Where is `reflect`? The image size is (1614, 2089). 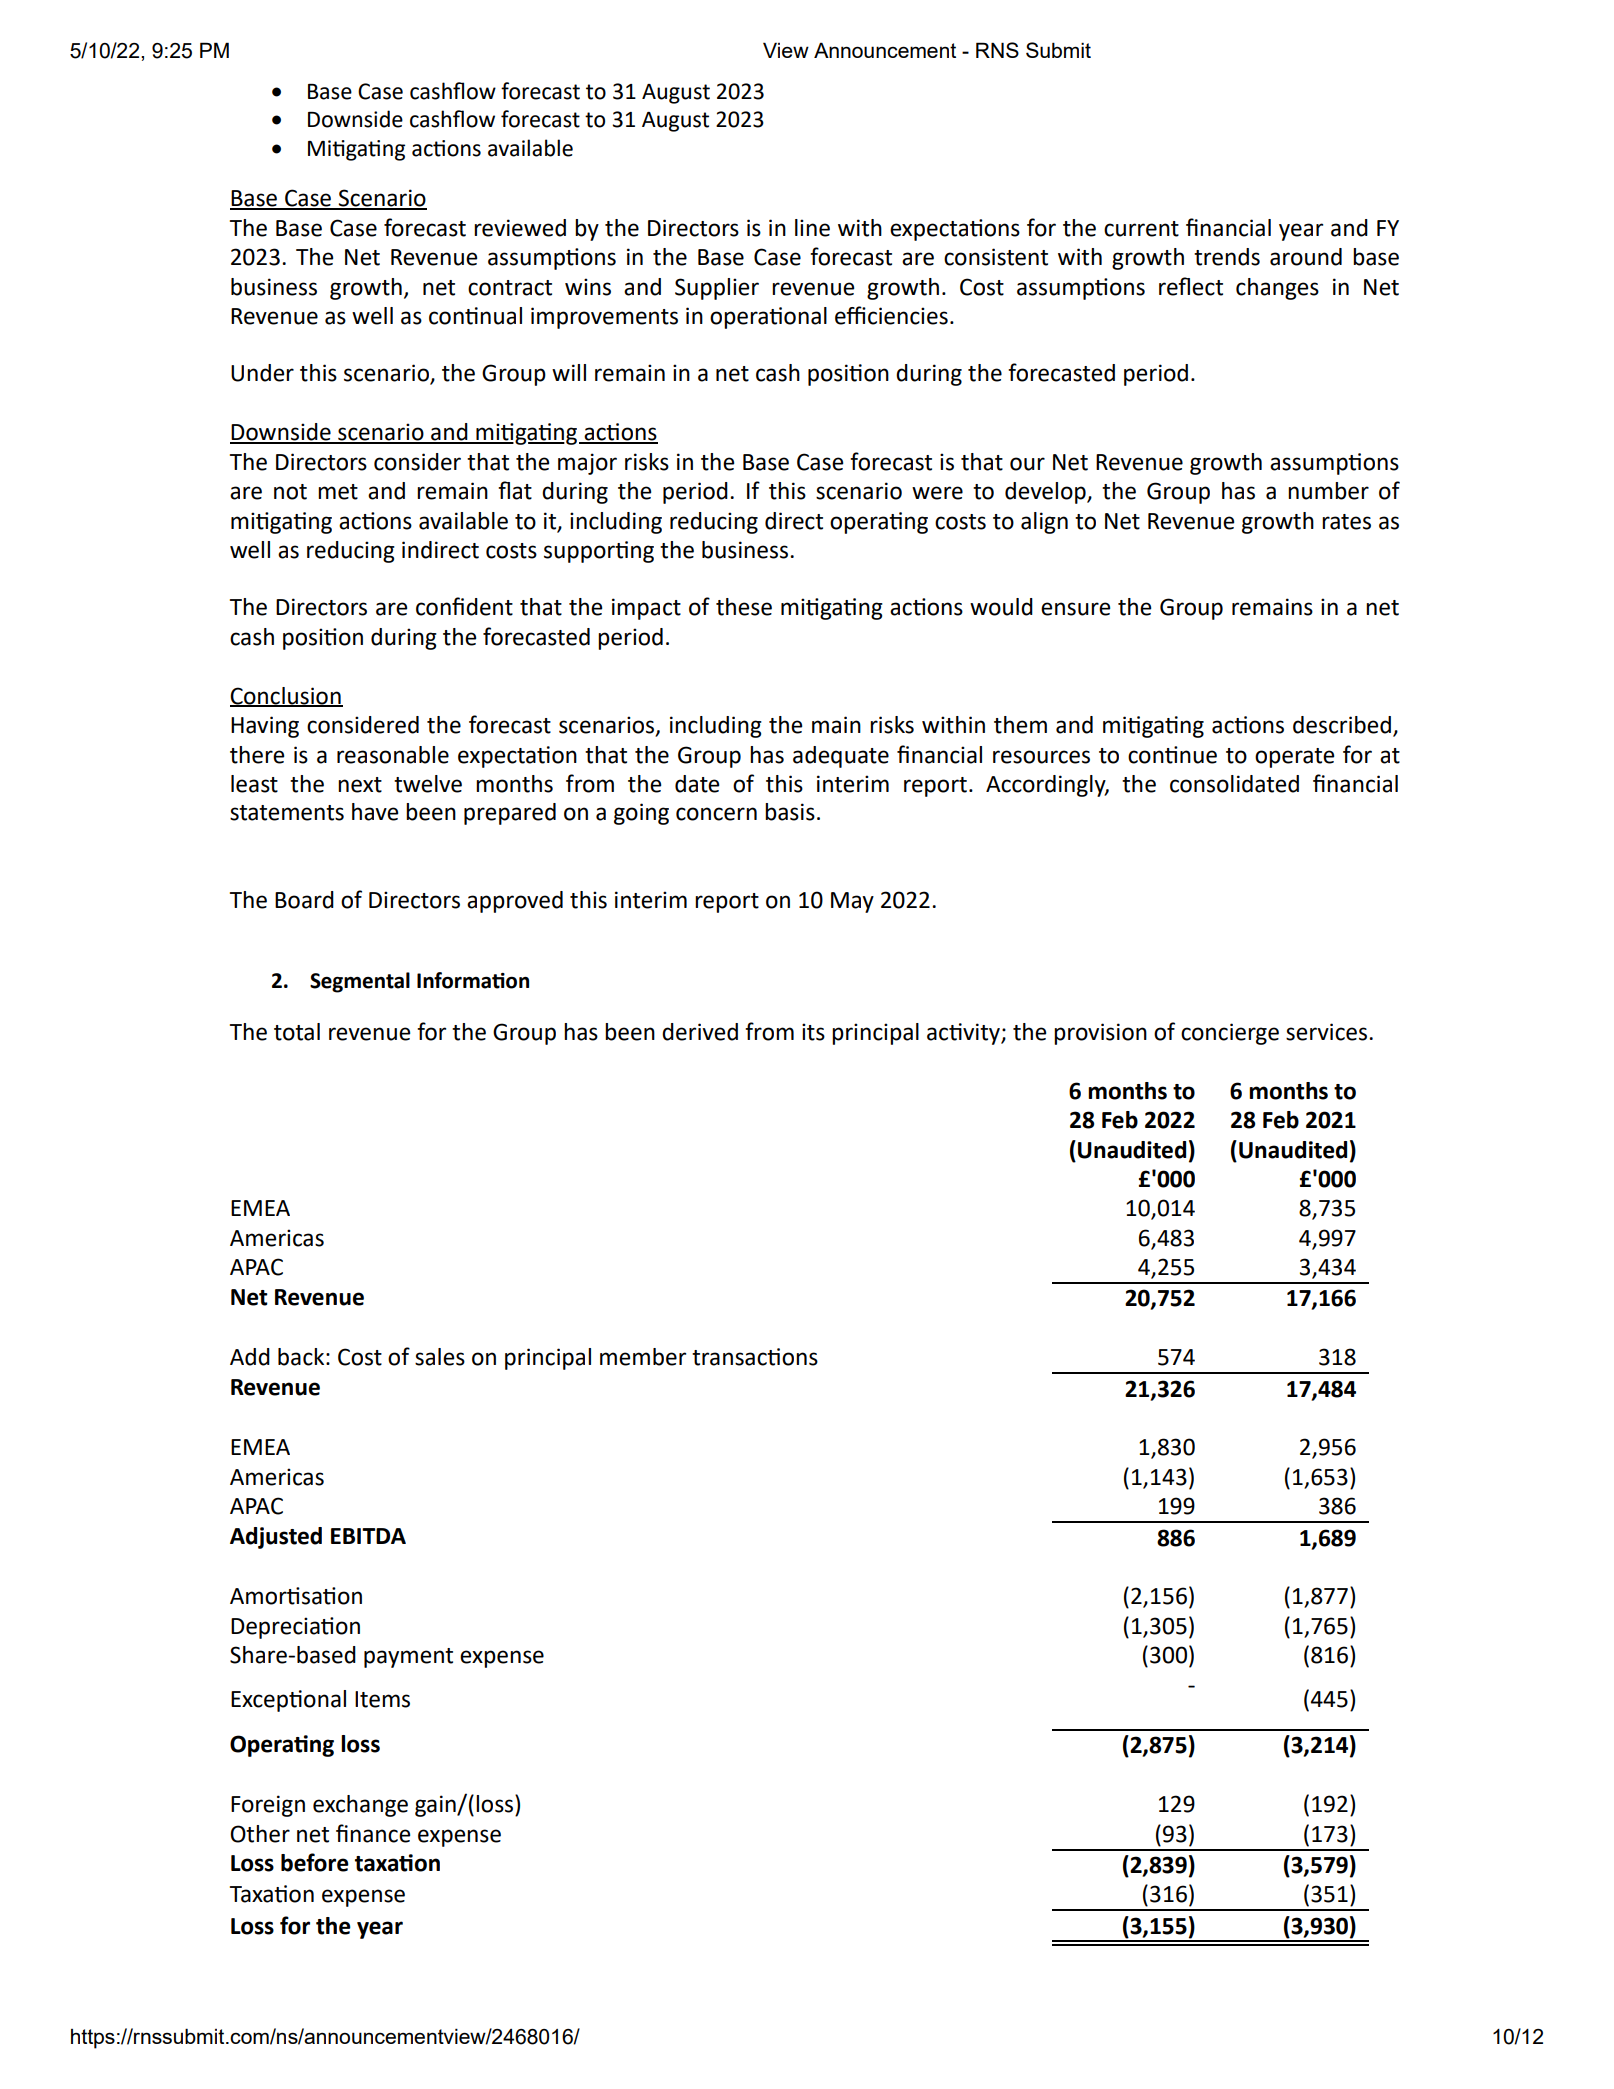
reflect is located at coordinates (1191, 286).
